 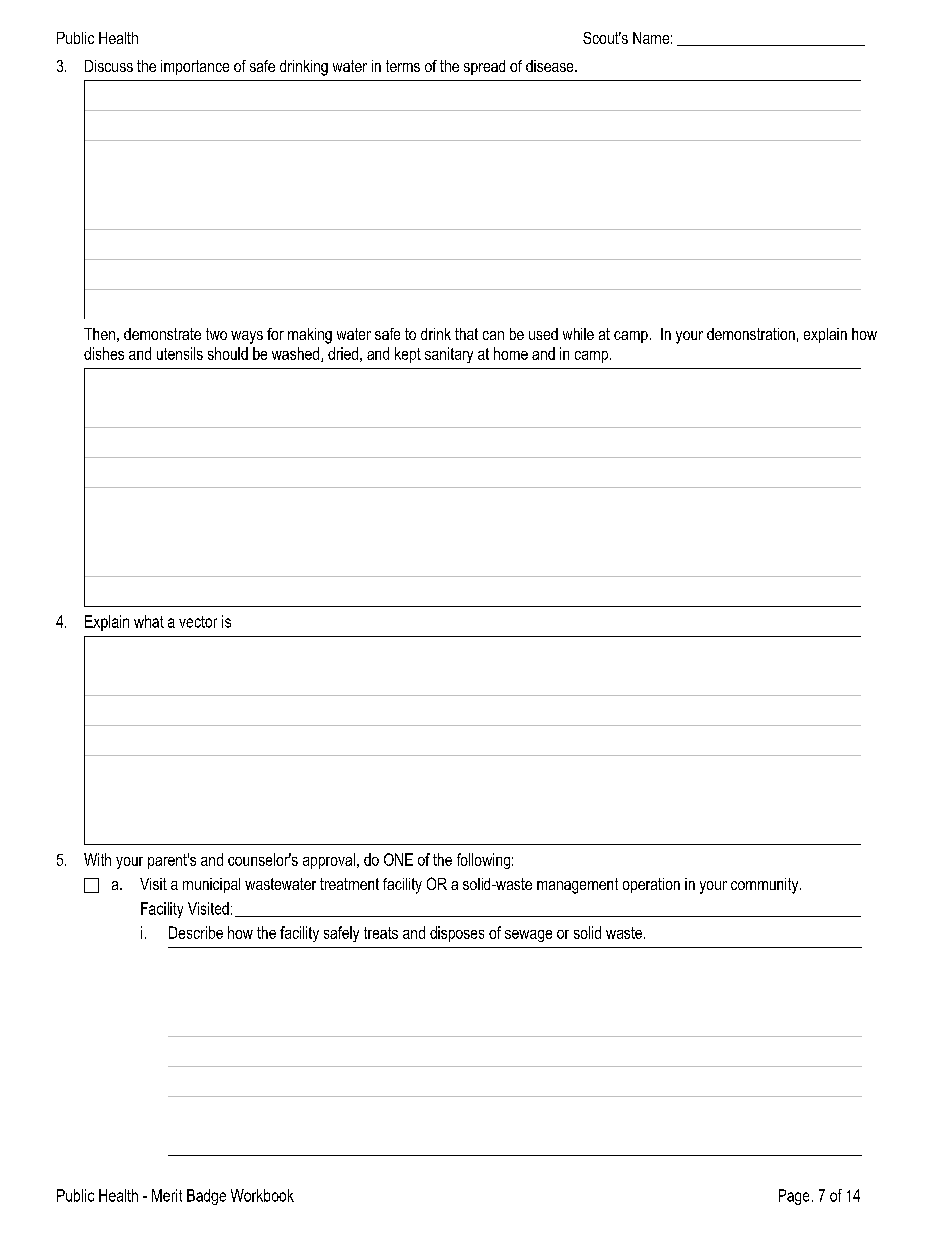 I want to click on Workbook, so click(x=262, y=1195).
